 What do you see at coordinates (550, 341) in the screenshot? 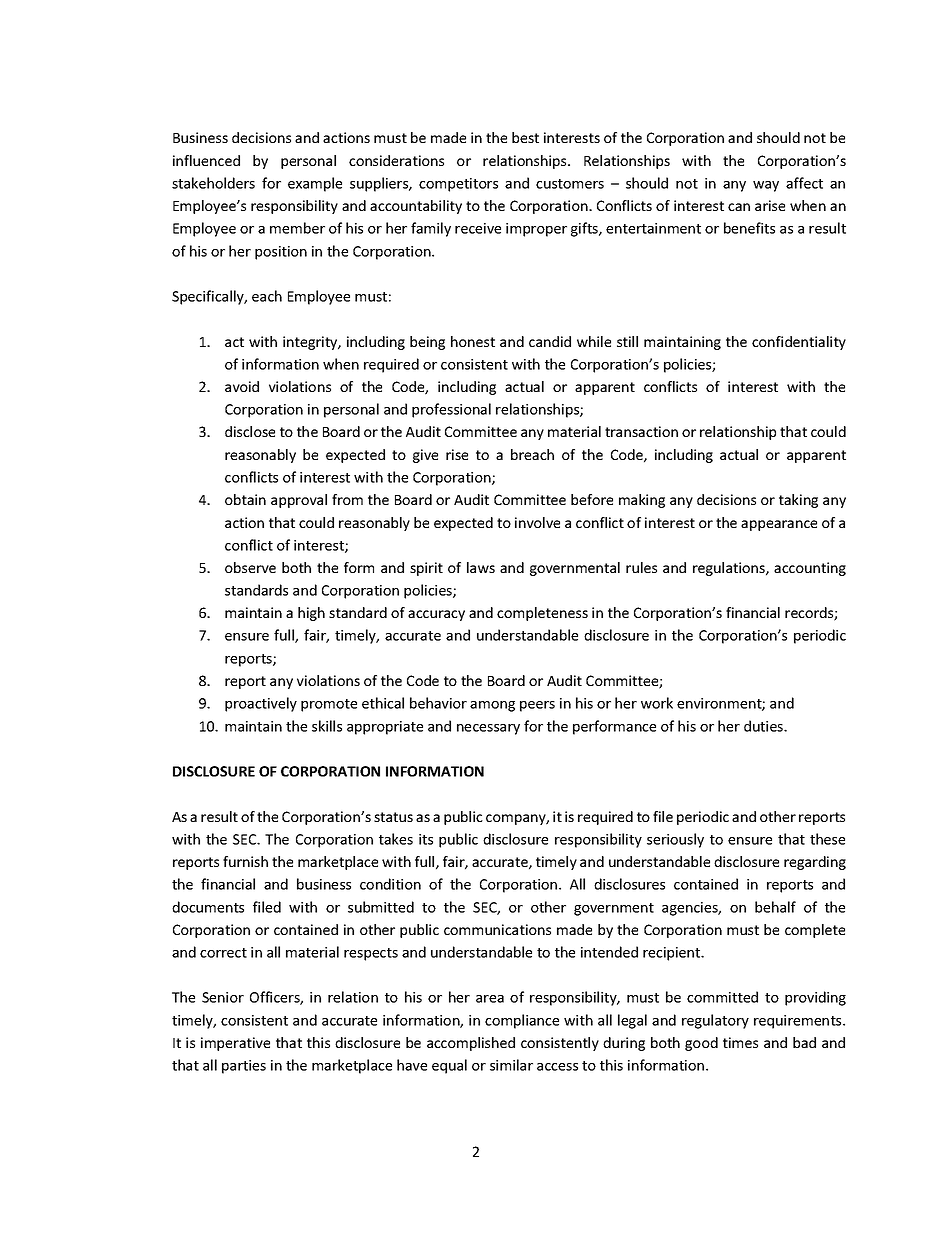
I see `candid` at bounding box center [550, 341].
